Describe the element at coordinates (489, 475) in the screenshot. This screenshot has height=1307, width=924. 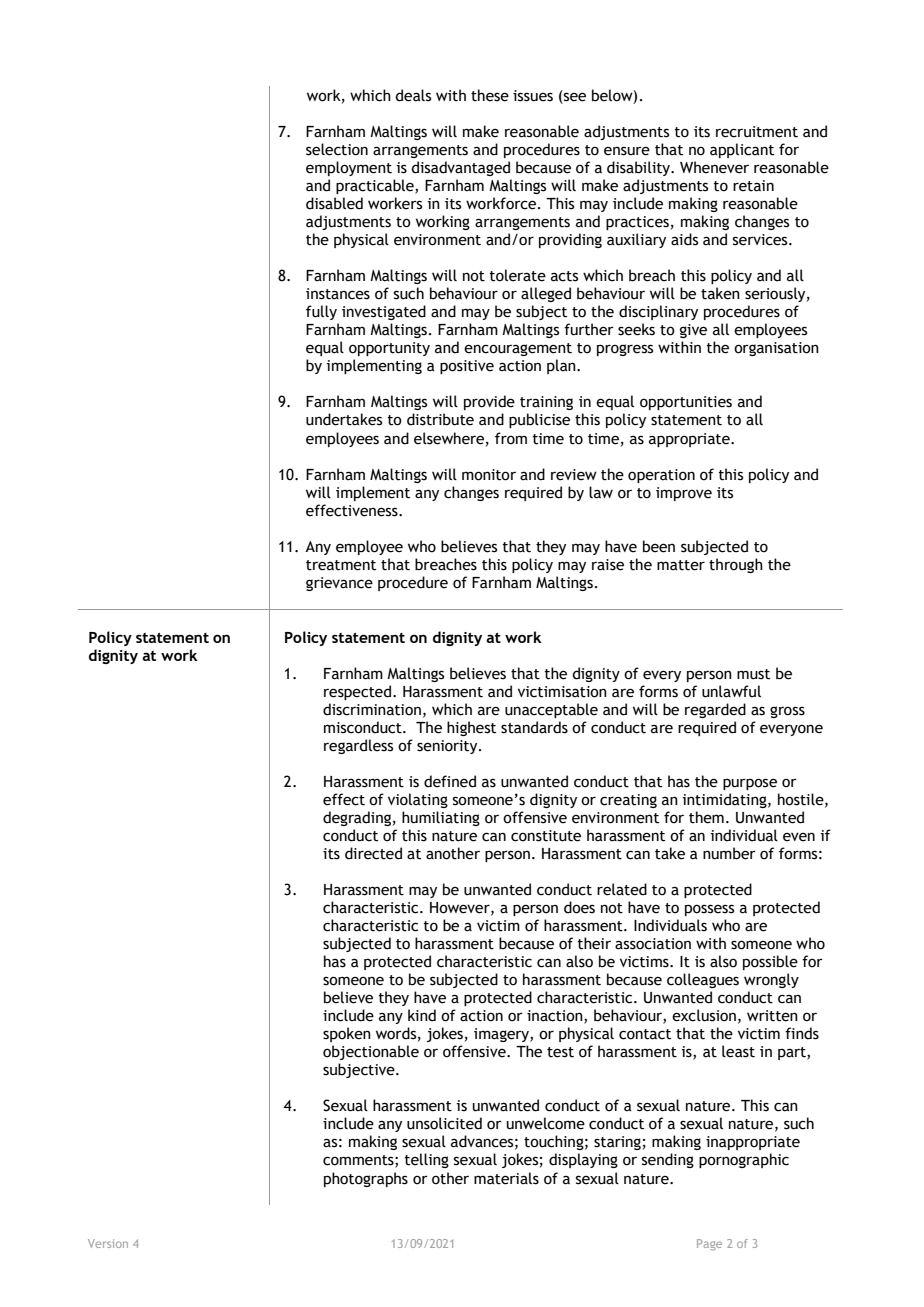
I see `monitor` at that location.
